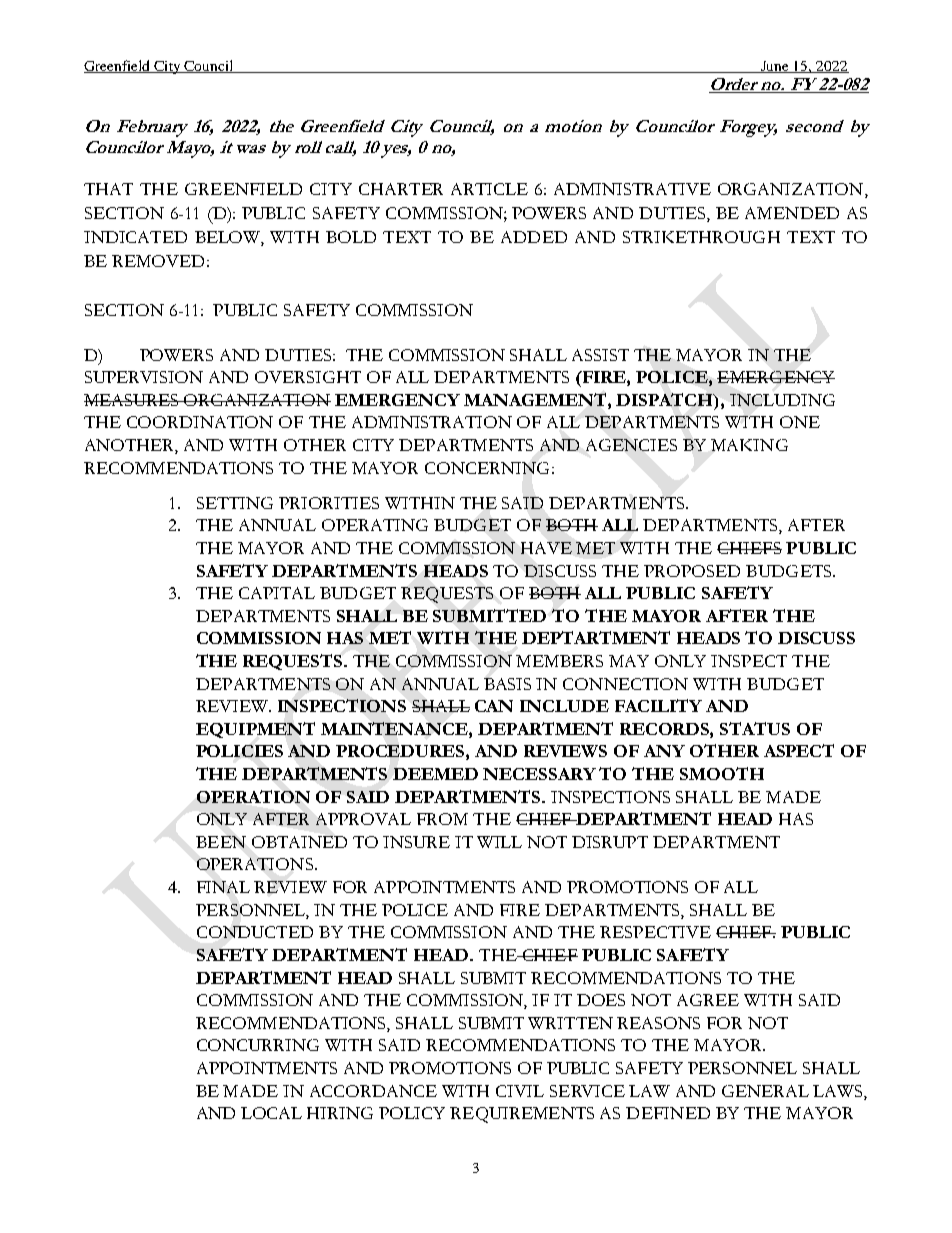 This screenshot has height=1233, width=952. I want to click on CONCURRING, so click(258, 1045).
